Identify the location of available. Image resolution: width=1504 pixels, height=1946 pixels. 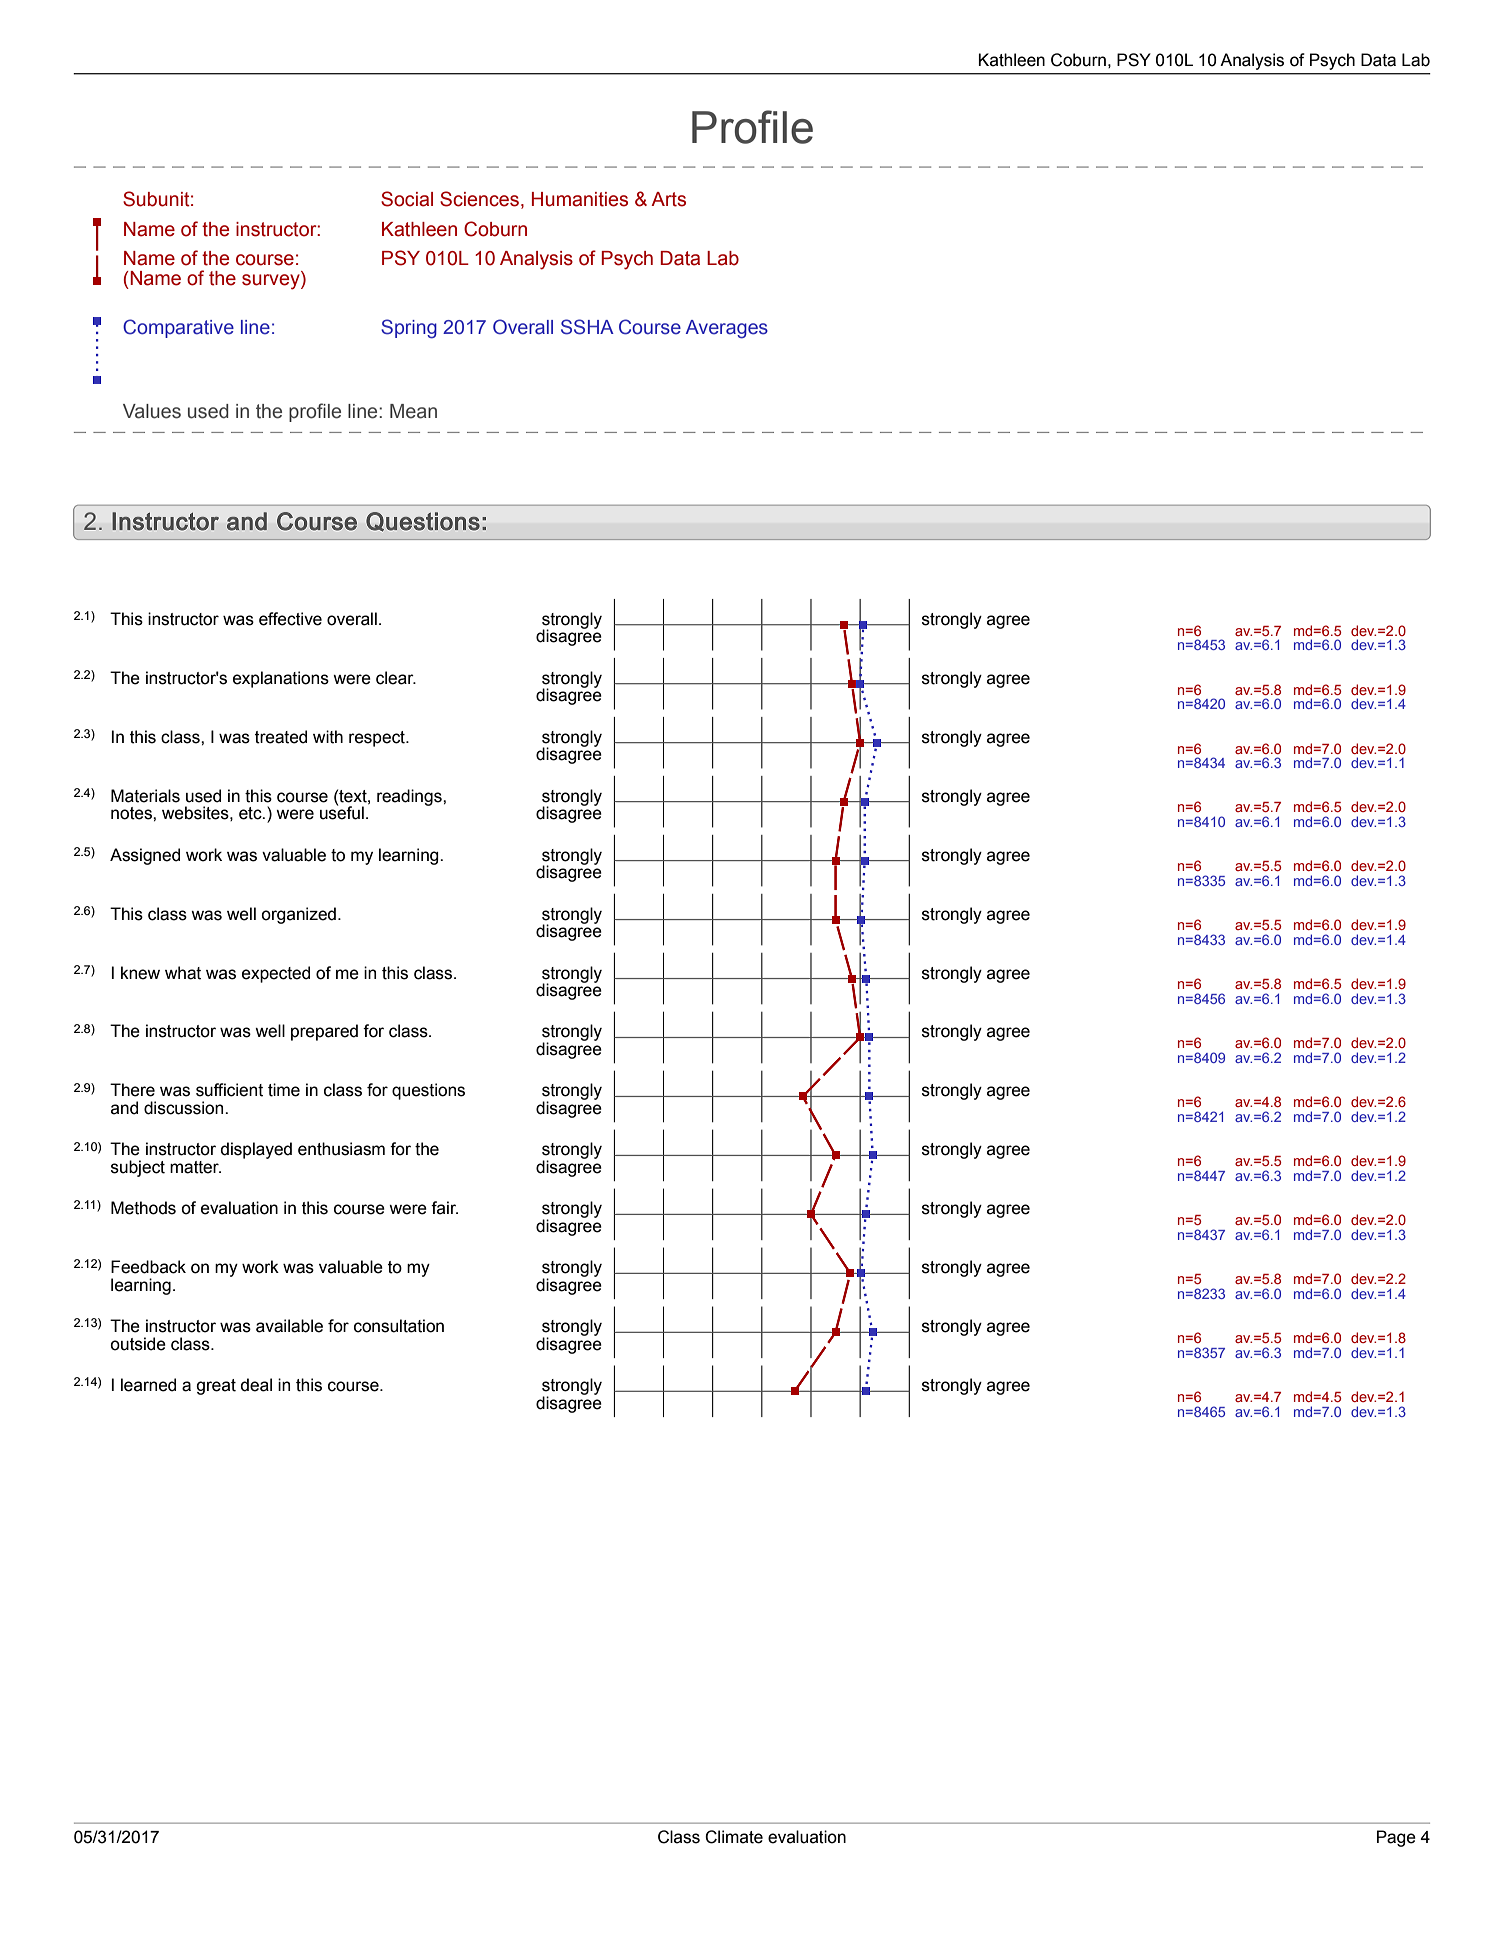
(289, 1326).
